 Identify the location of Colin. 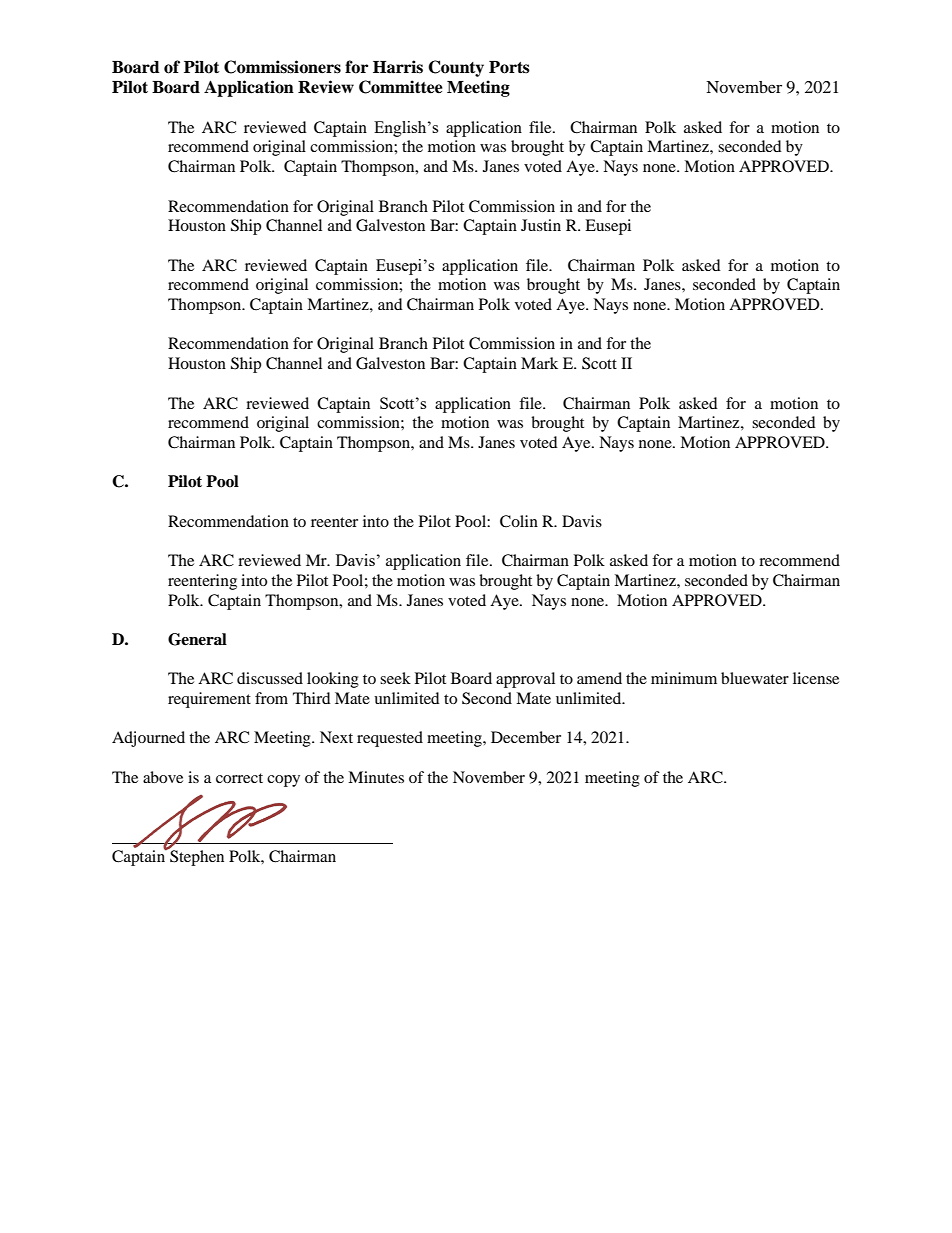
(519, 521).
